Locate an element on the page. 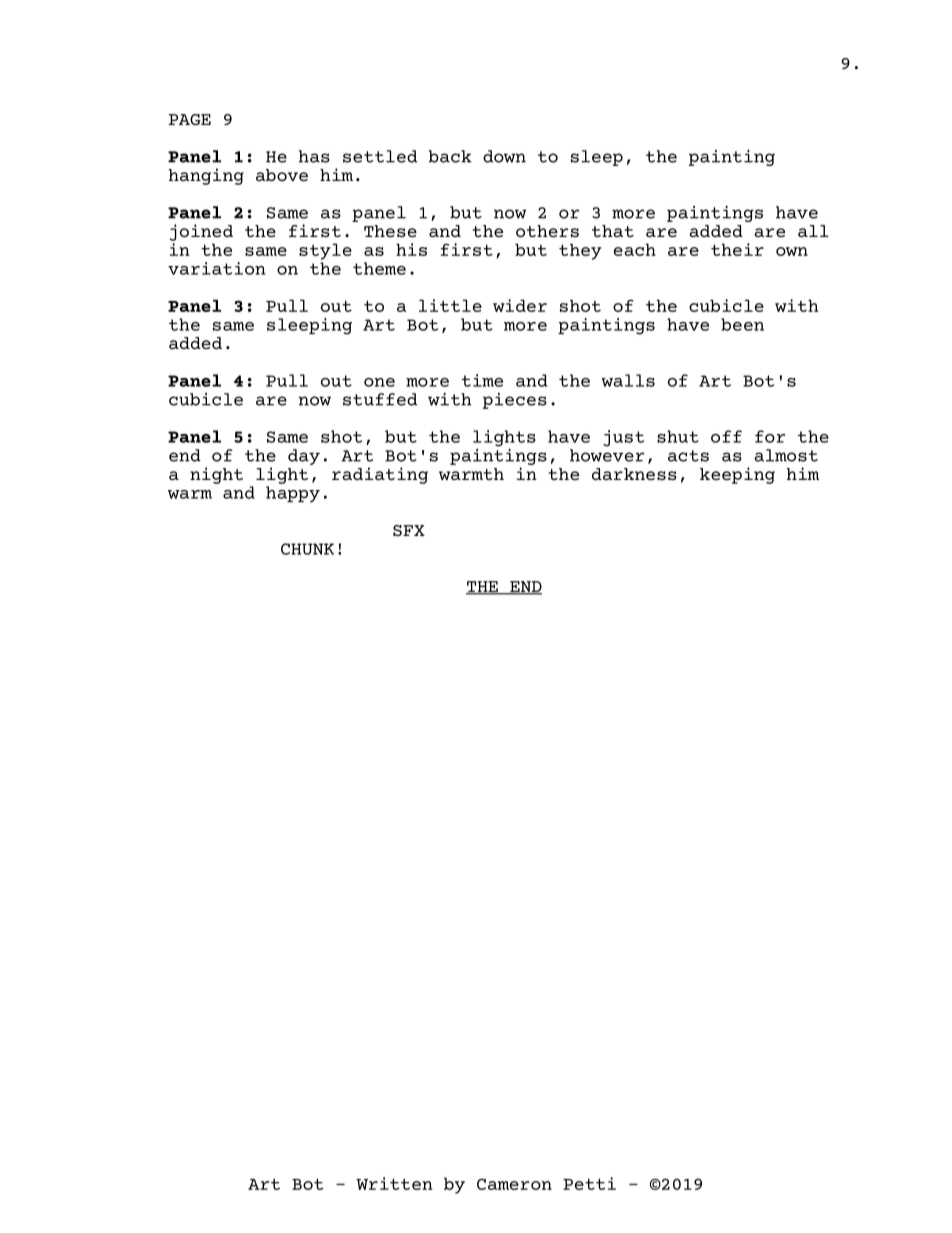 This page has height=1233, width=952. down is located at coordinates (504, 156).
